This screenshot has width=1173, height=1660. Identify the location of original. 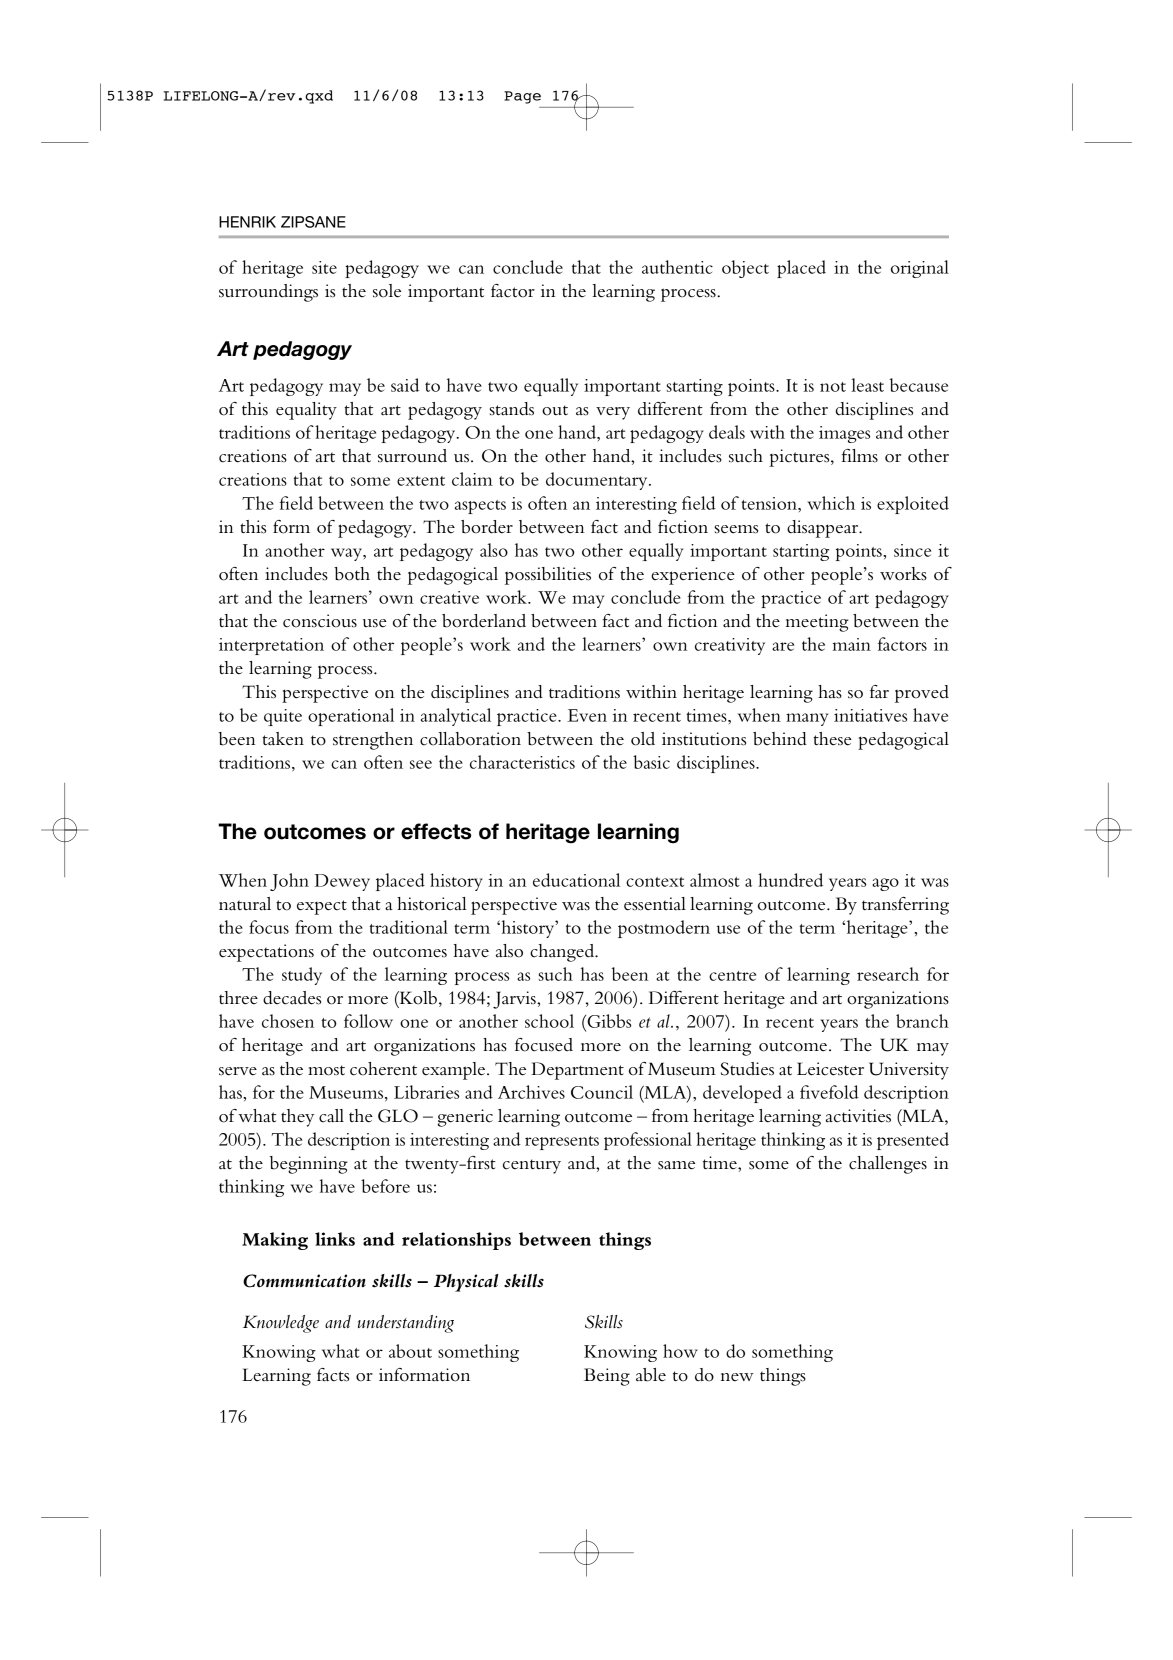
(920, 269).
